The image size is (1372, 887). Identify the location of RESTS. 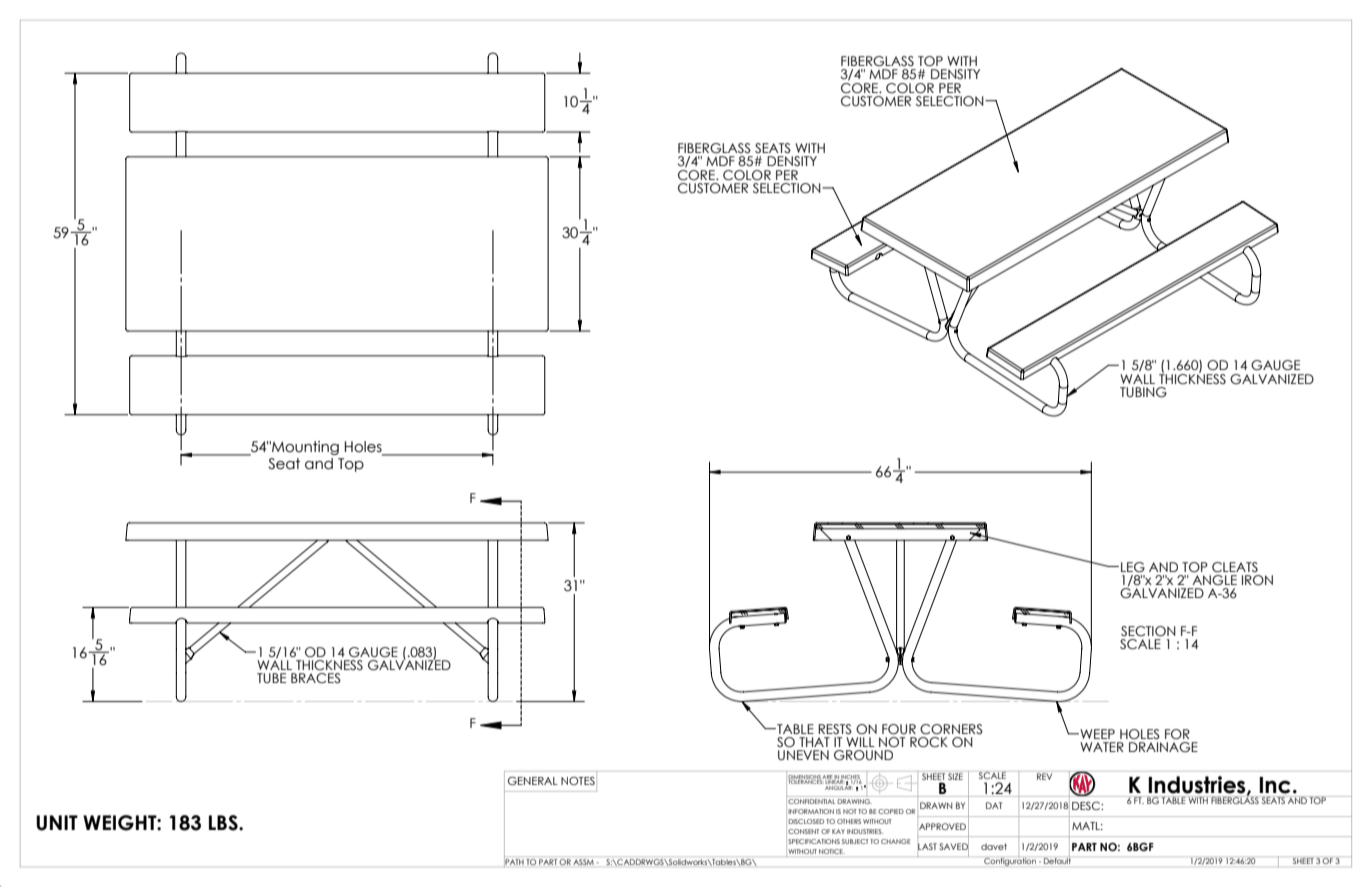
(835, 729).
